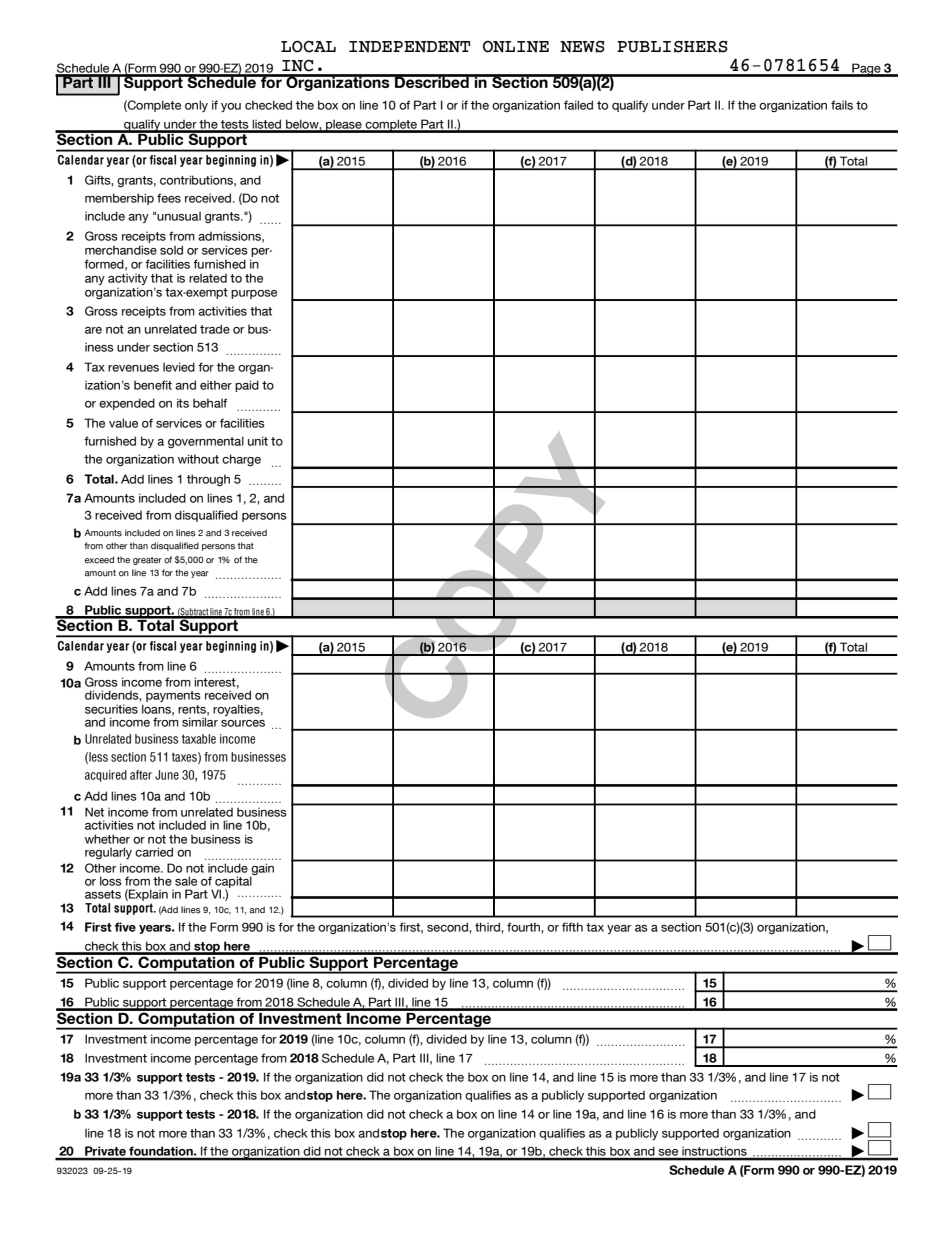 This screenshot has width=952, height=1233. Describe the element at coordinates (206, 442) in the screenshot. I see `governmental` at that location.
